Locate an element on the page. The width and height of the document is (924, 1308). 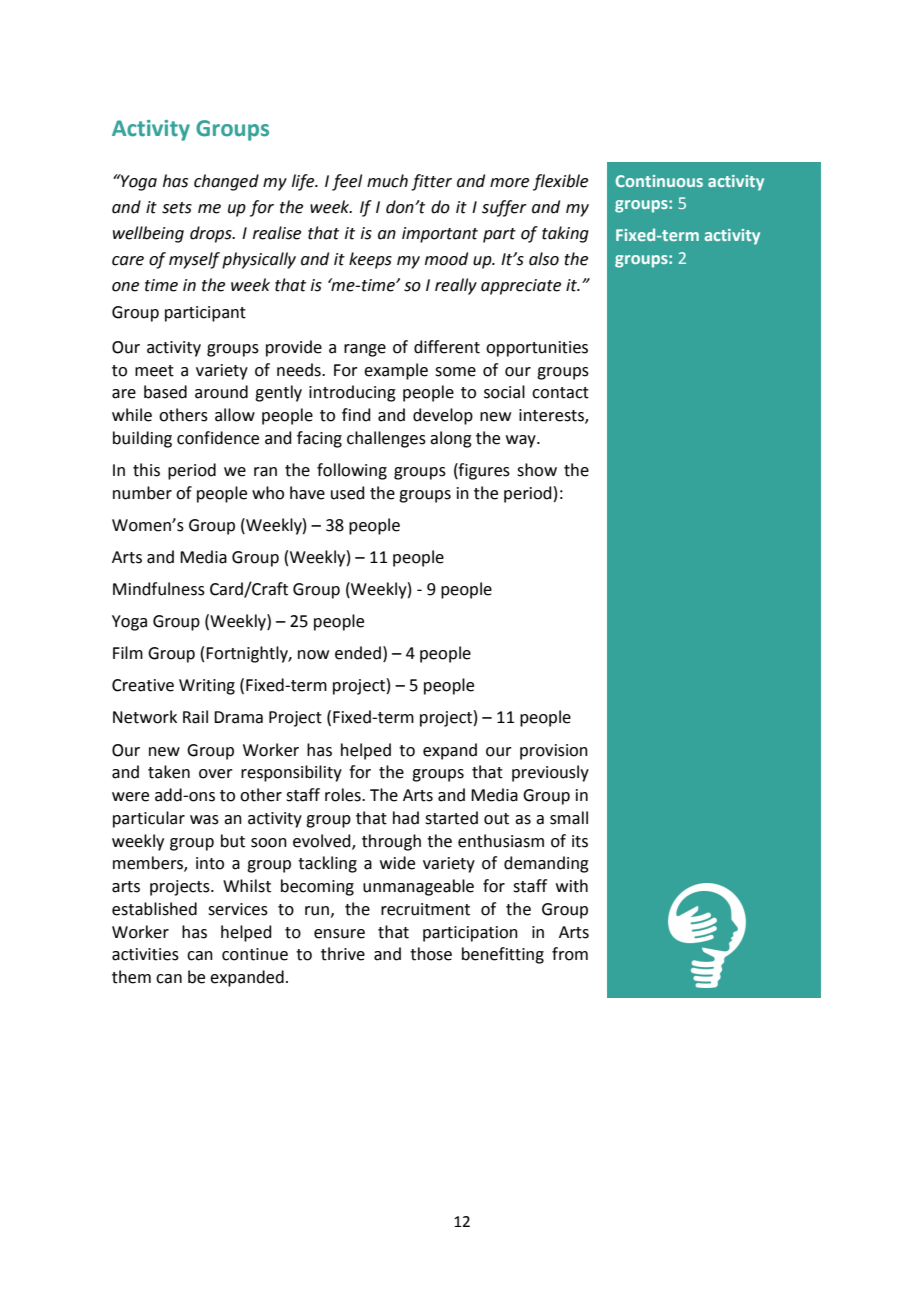
sets is located at coordinates (177, 208).
